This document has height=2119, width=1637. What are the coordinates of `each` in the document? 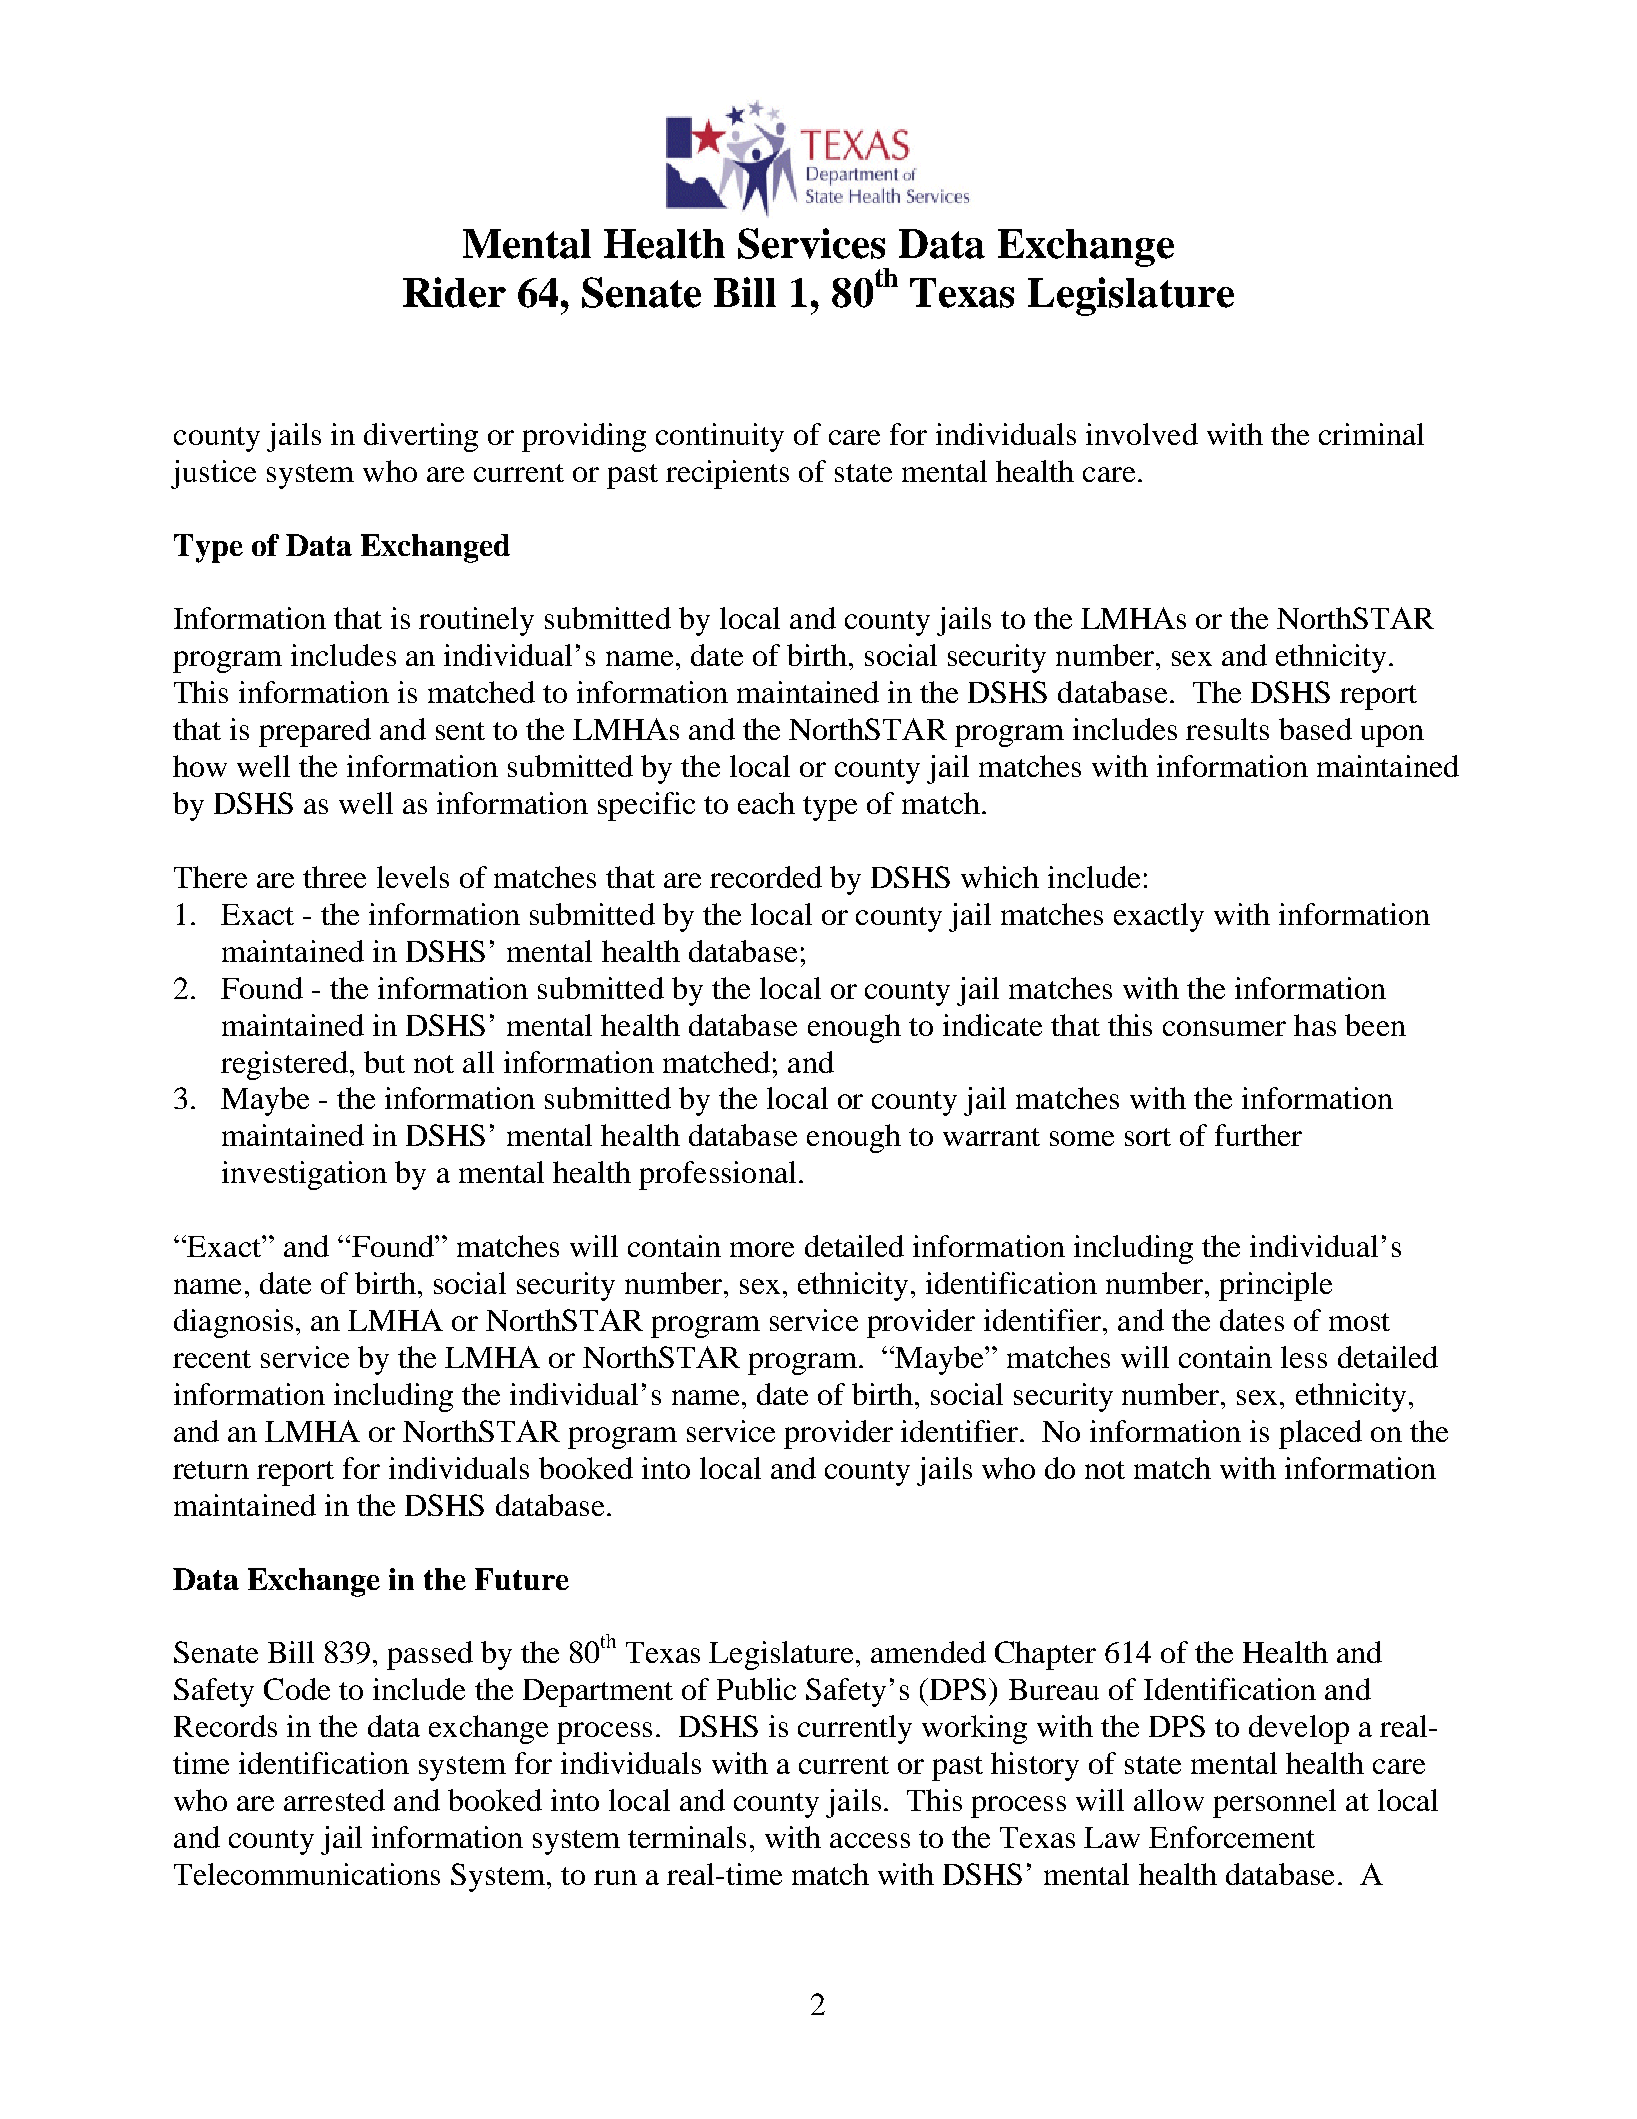 It's located at (766, 803).
